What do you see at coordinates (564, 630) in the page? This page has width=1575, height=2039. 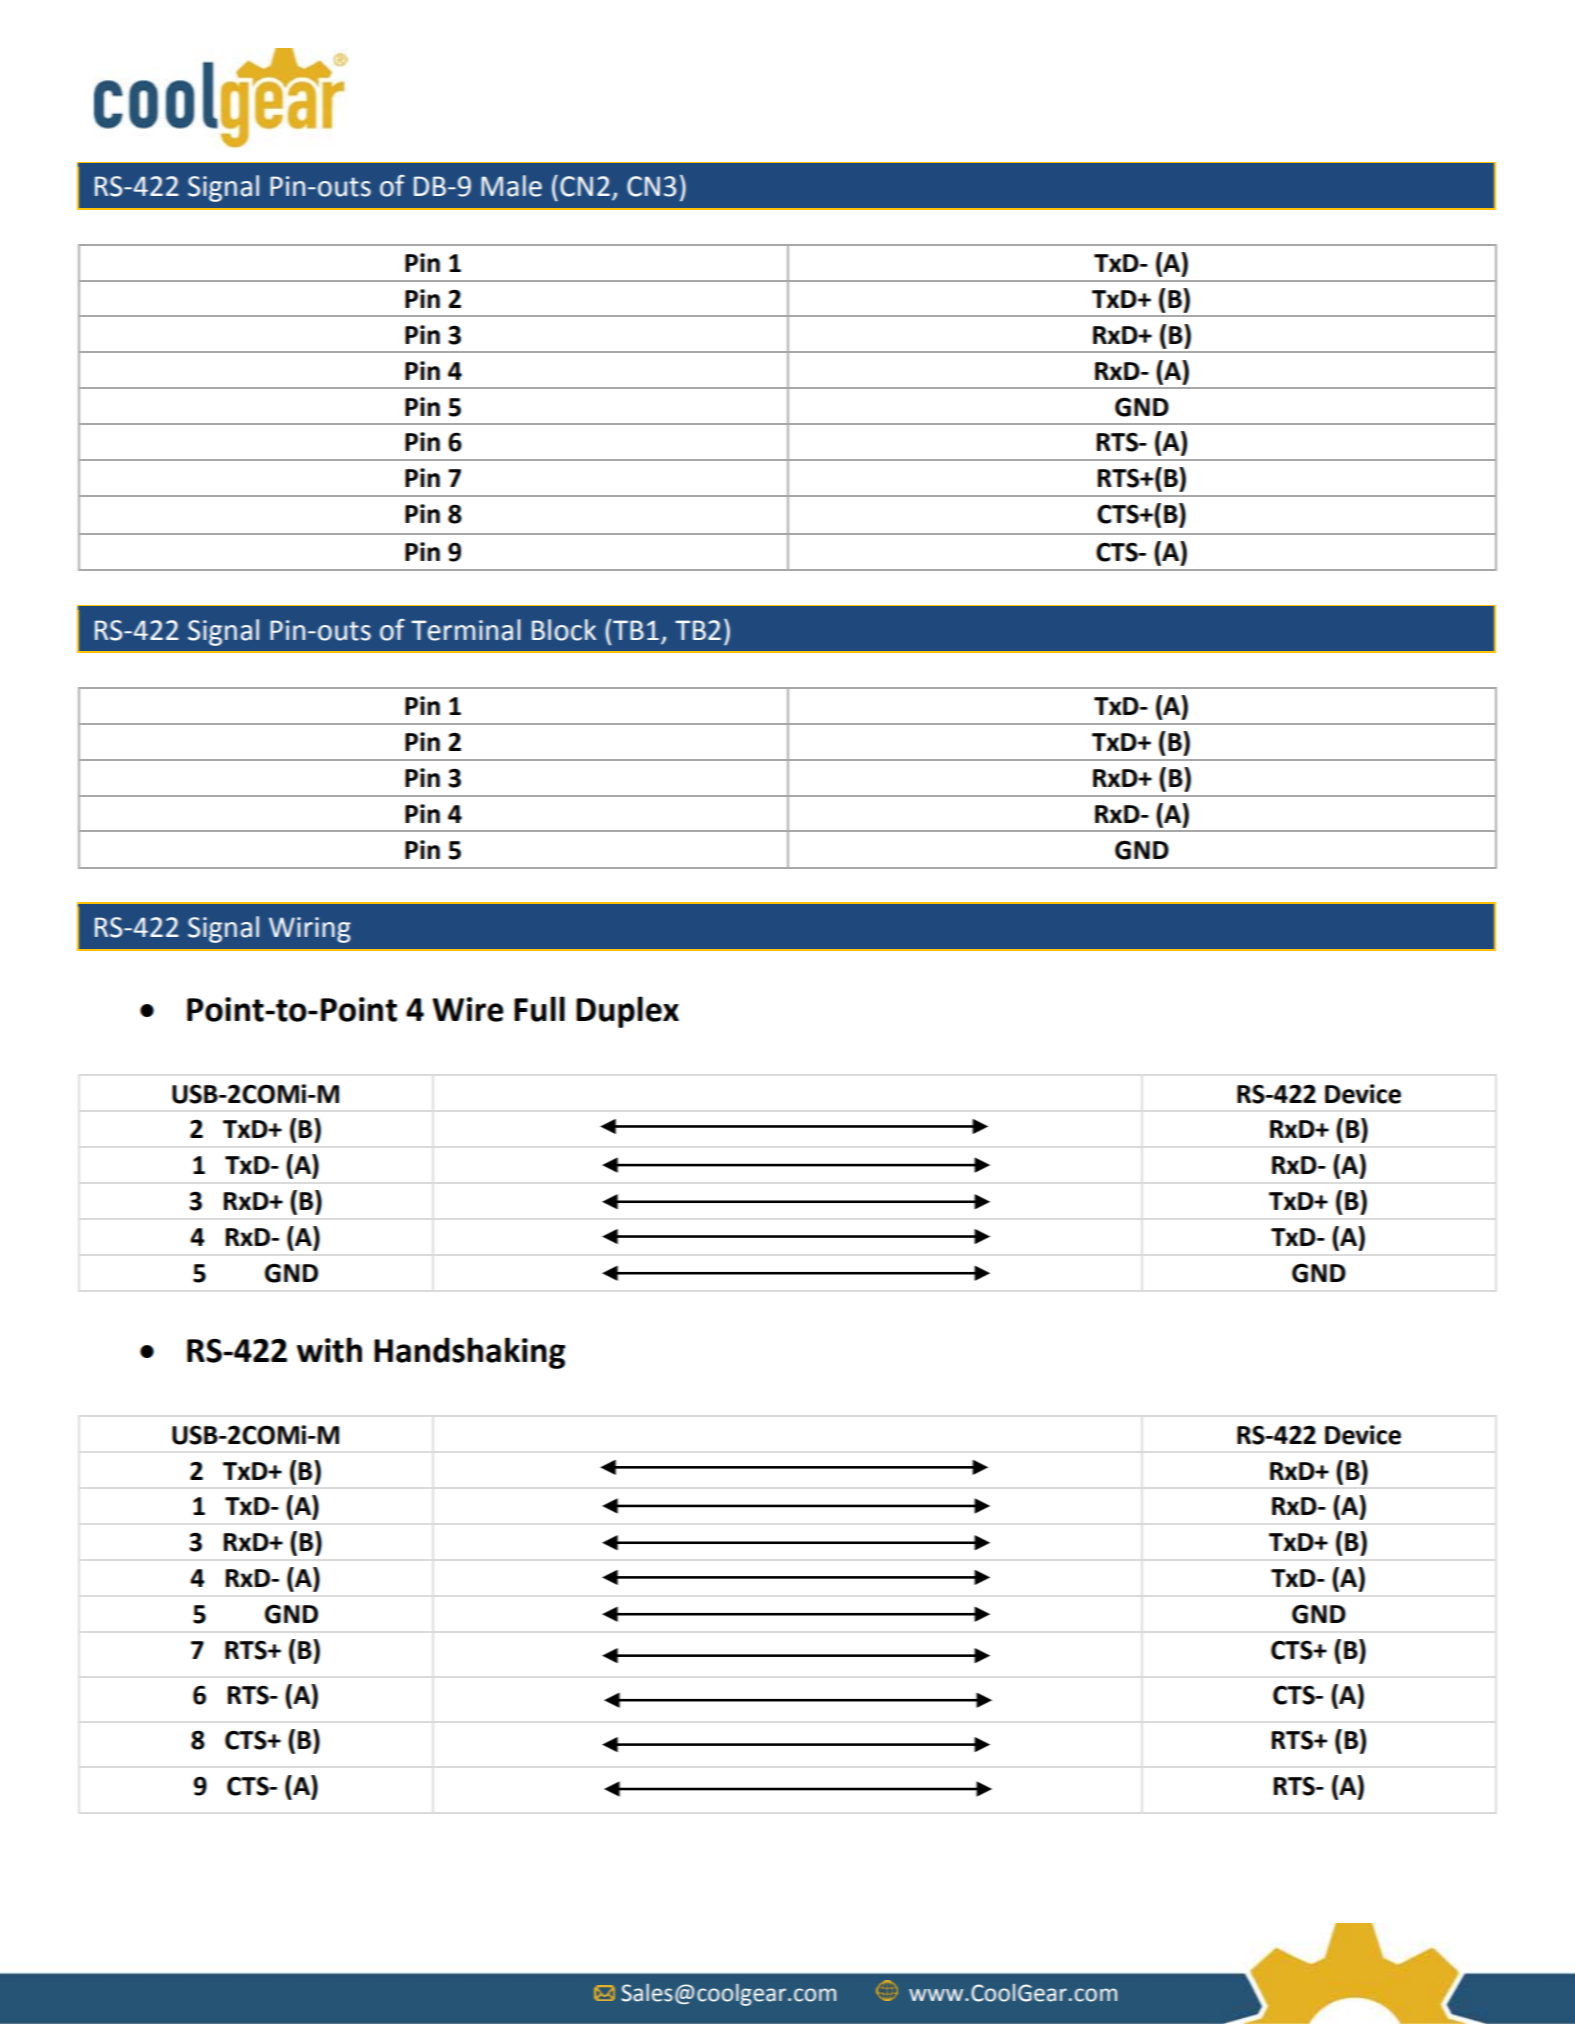 I see `Block` at bounding box center [564, 630].
